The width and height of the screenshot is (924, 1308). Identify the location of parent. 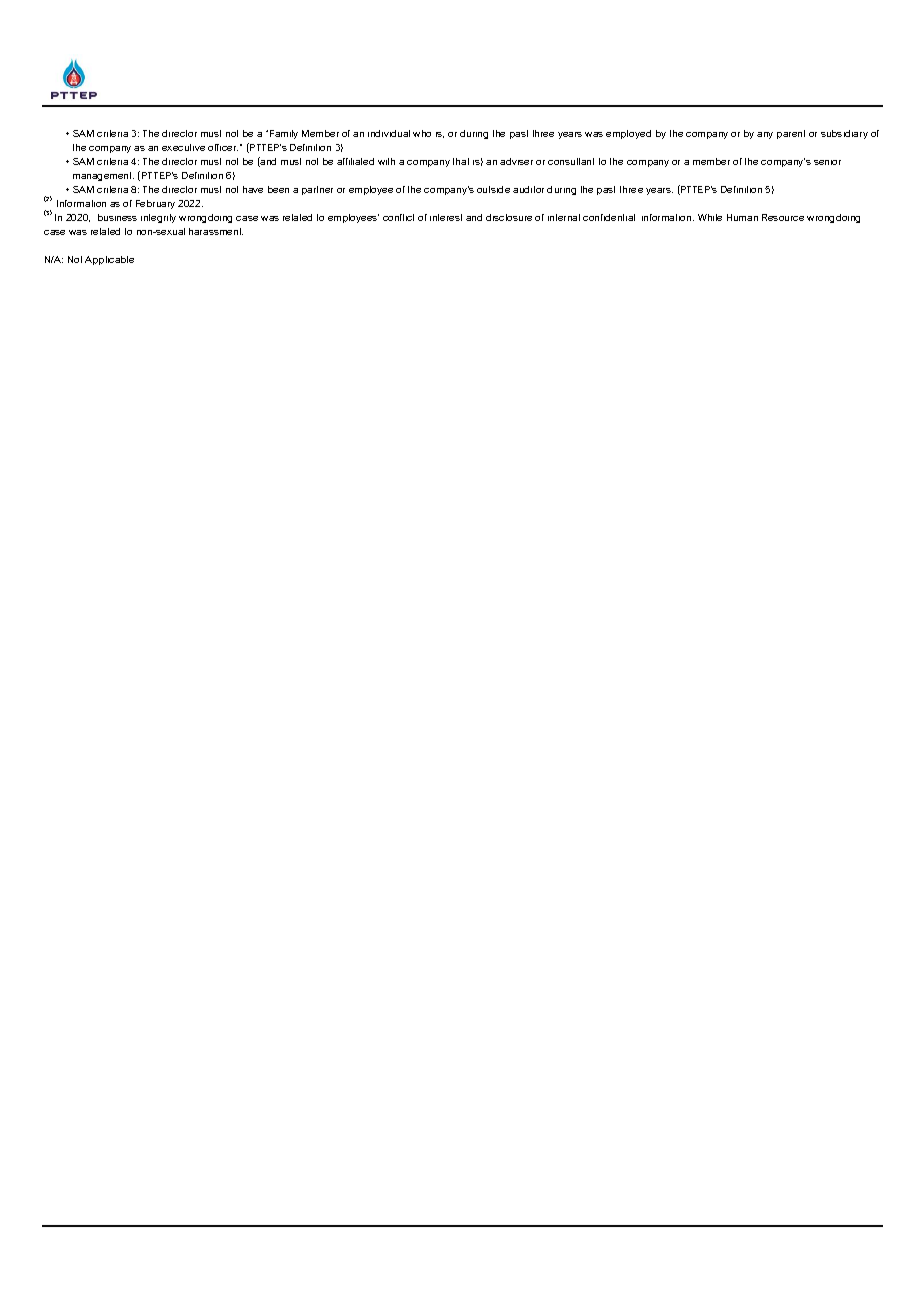
(791, 134).
